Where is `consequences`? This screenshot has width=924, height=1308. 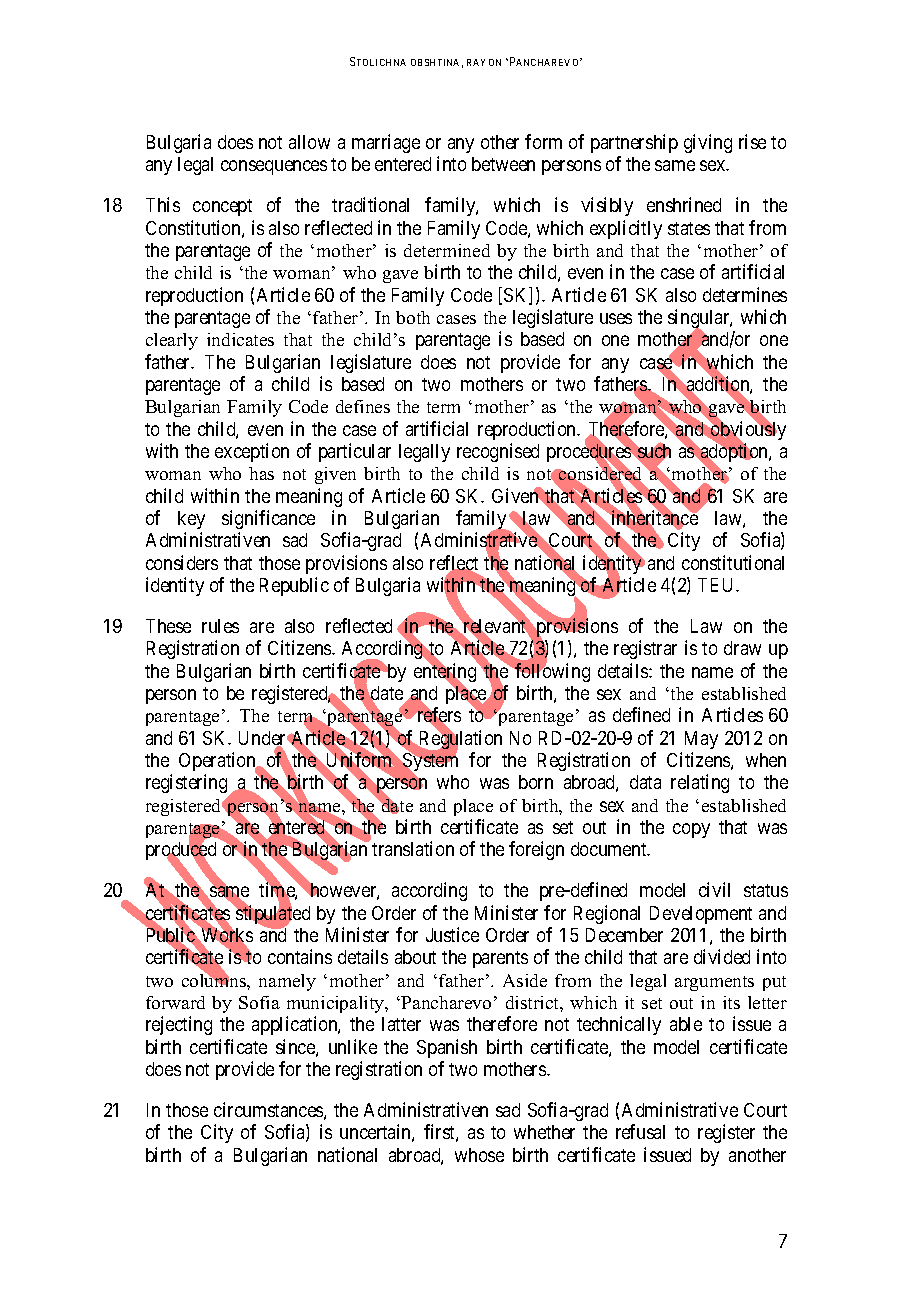
consequences is located at coordinates (274, 168).
